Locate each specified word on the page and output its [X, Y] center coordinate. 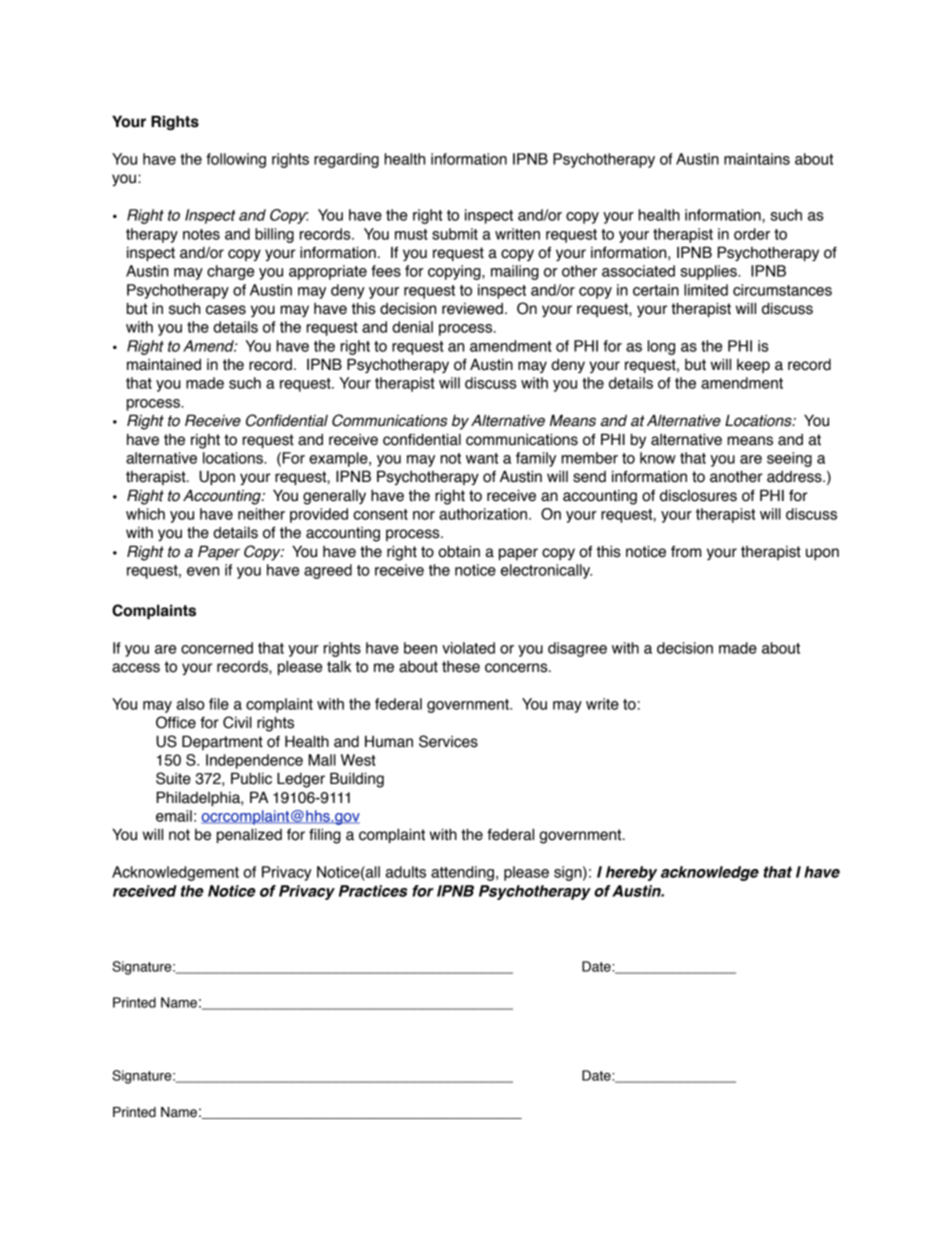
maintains [757, 159]
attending [462, 873]
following [236, 160]
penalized [249, 835]
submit [455, 234]
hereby [631, 873]
